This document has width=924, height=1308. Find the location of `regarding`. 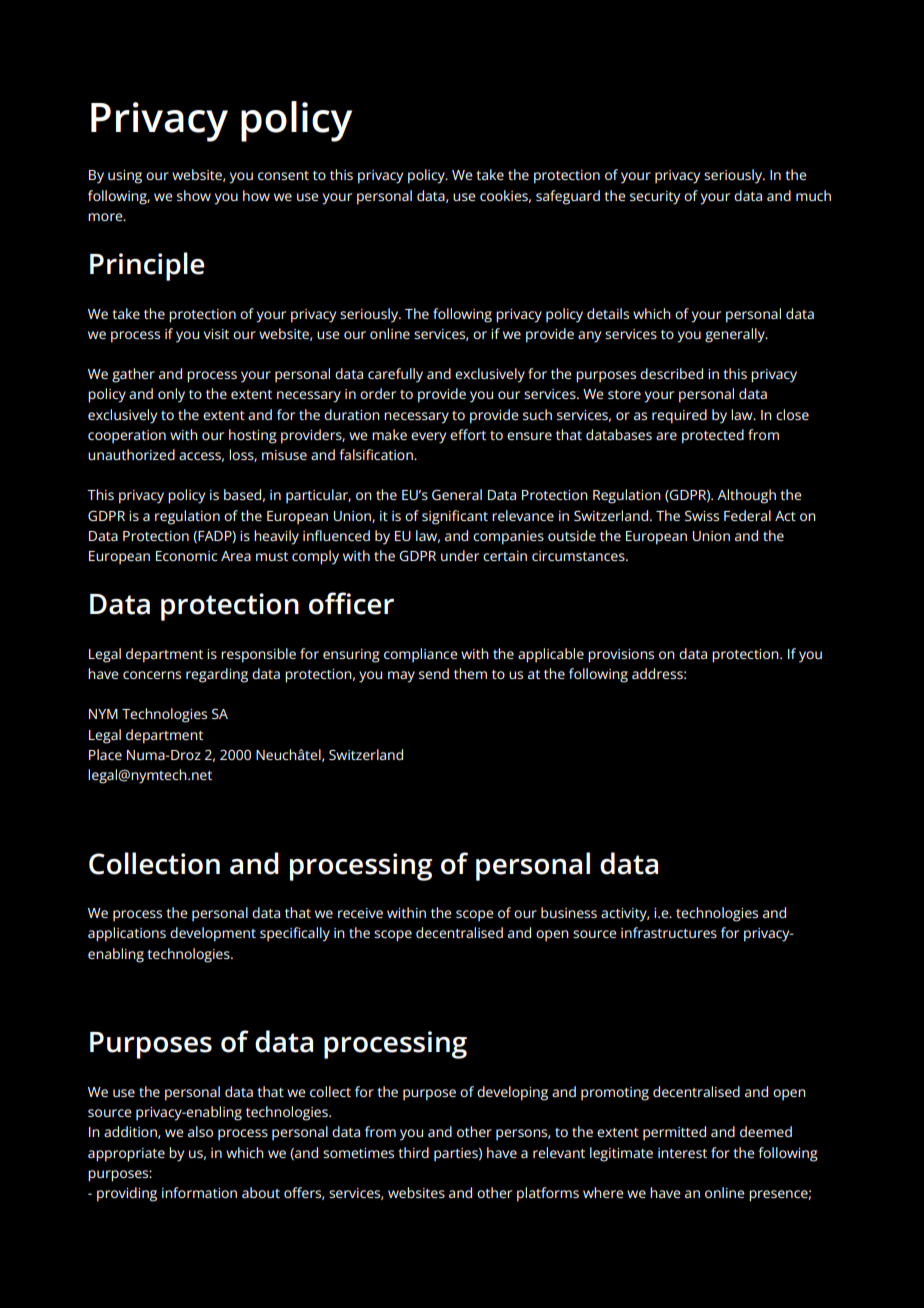

regarding is located at coordinates (217, 675).
